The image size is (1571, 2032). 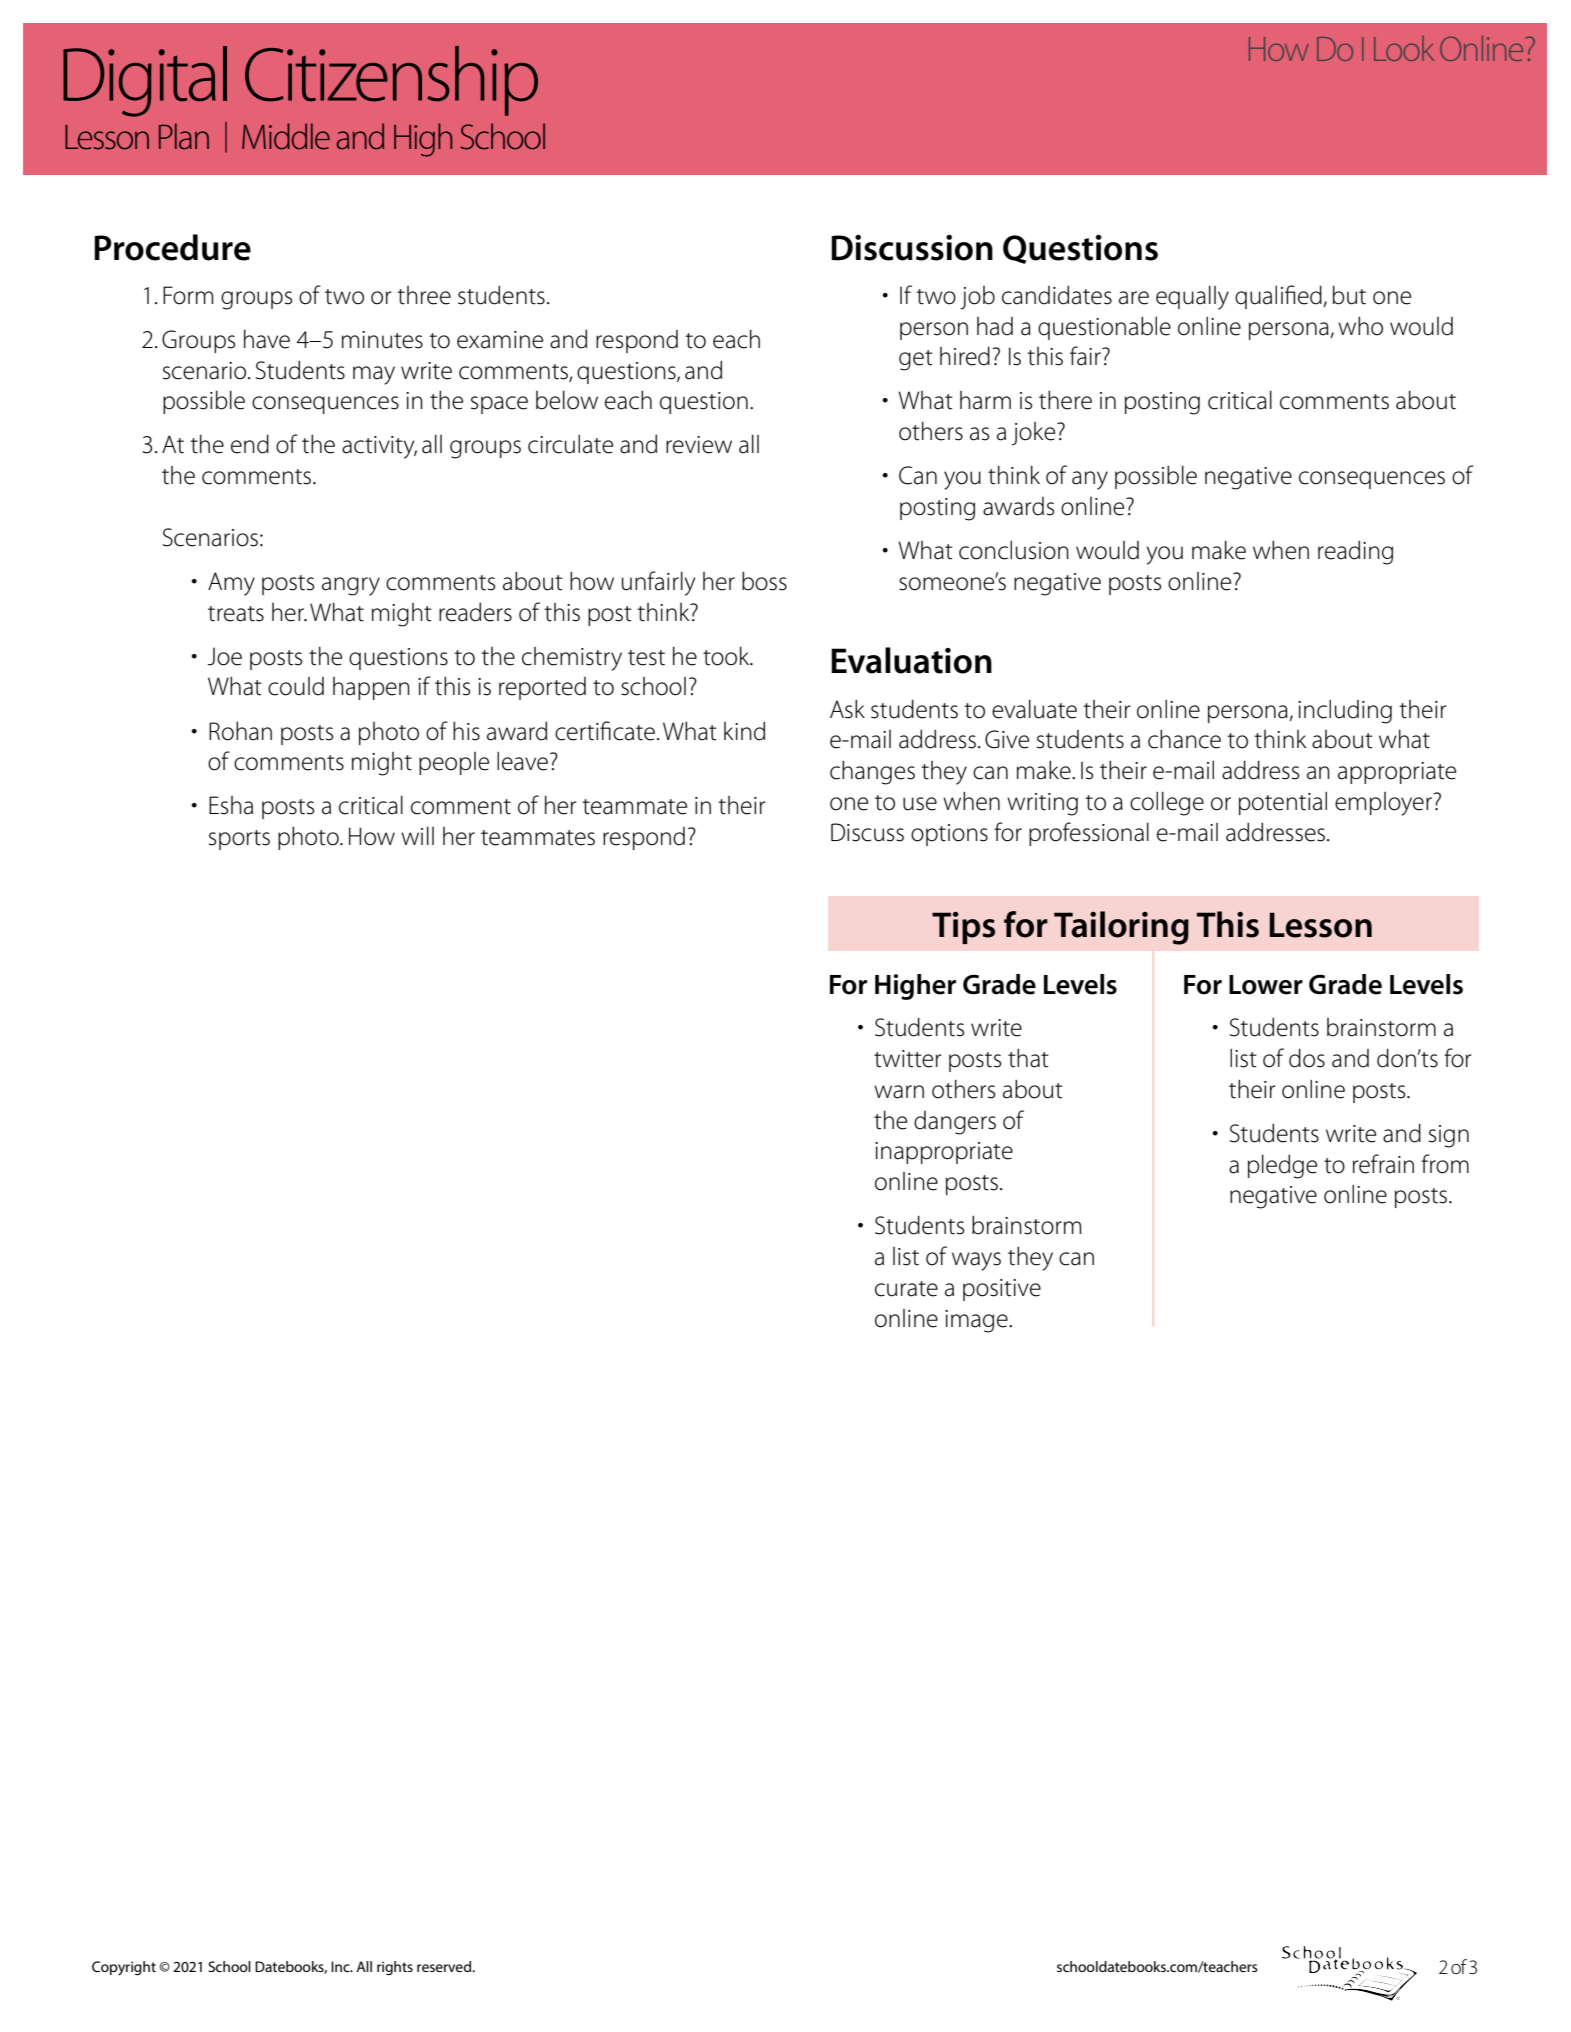 I want to click on pledge, so click(x=1282, y=1166).
